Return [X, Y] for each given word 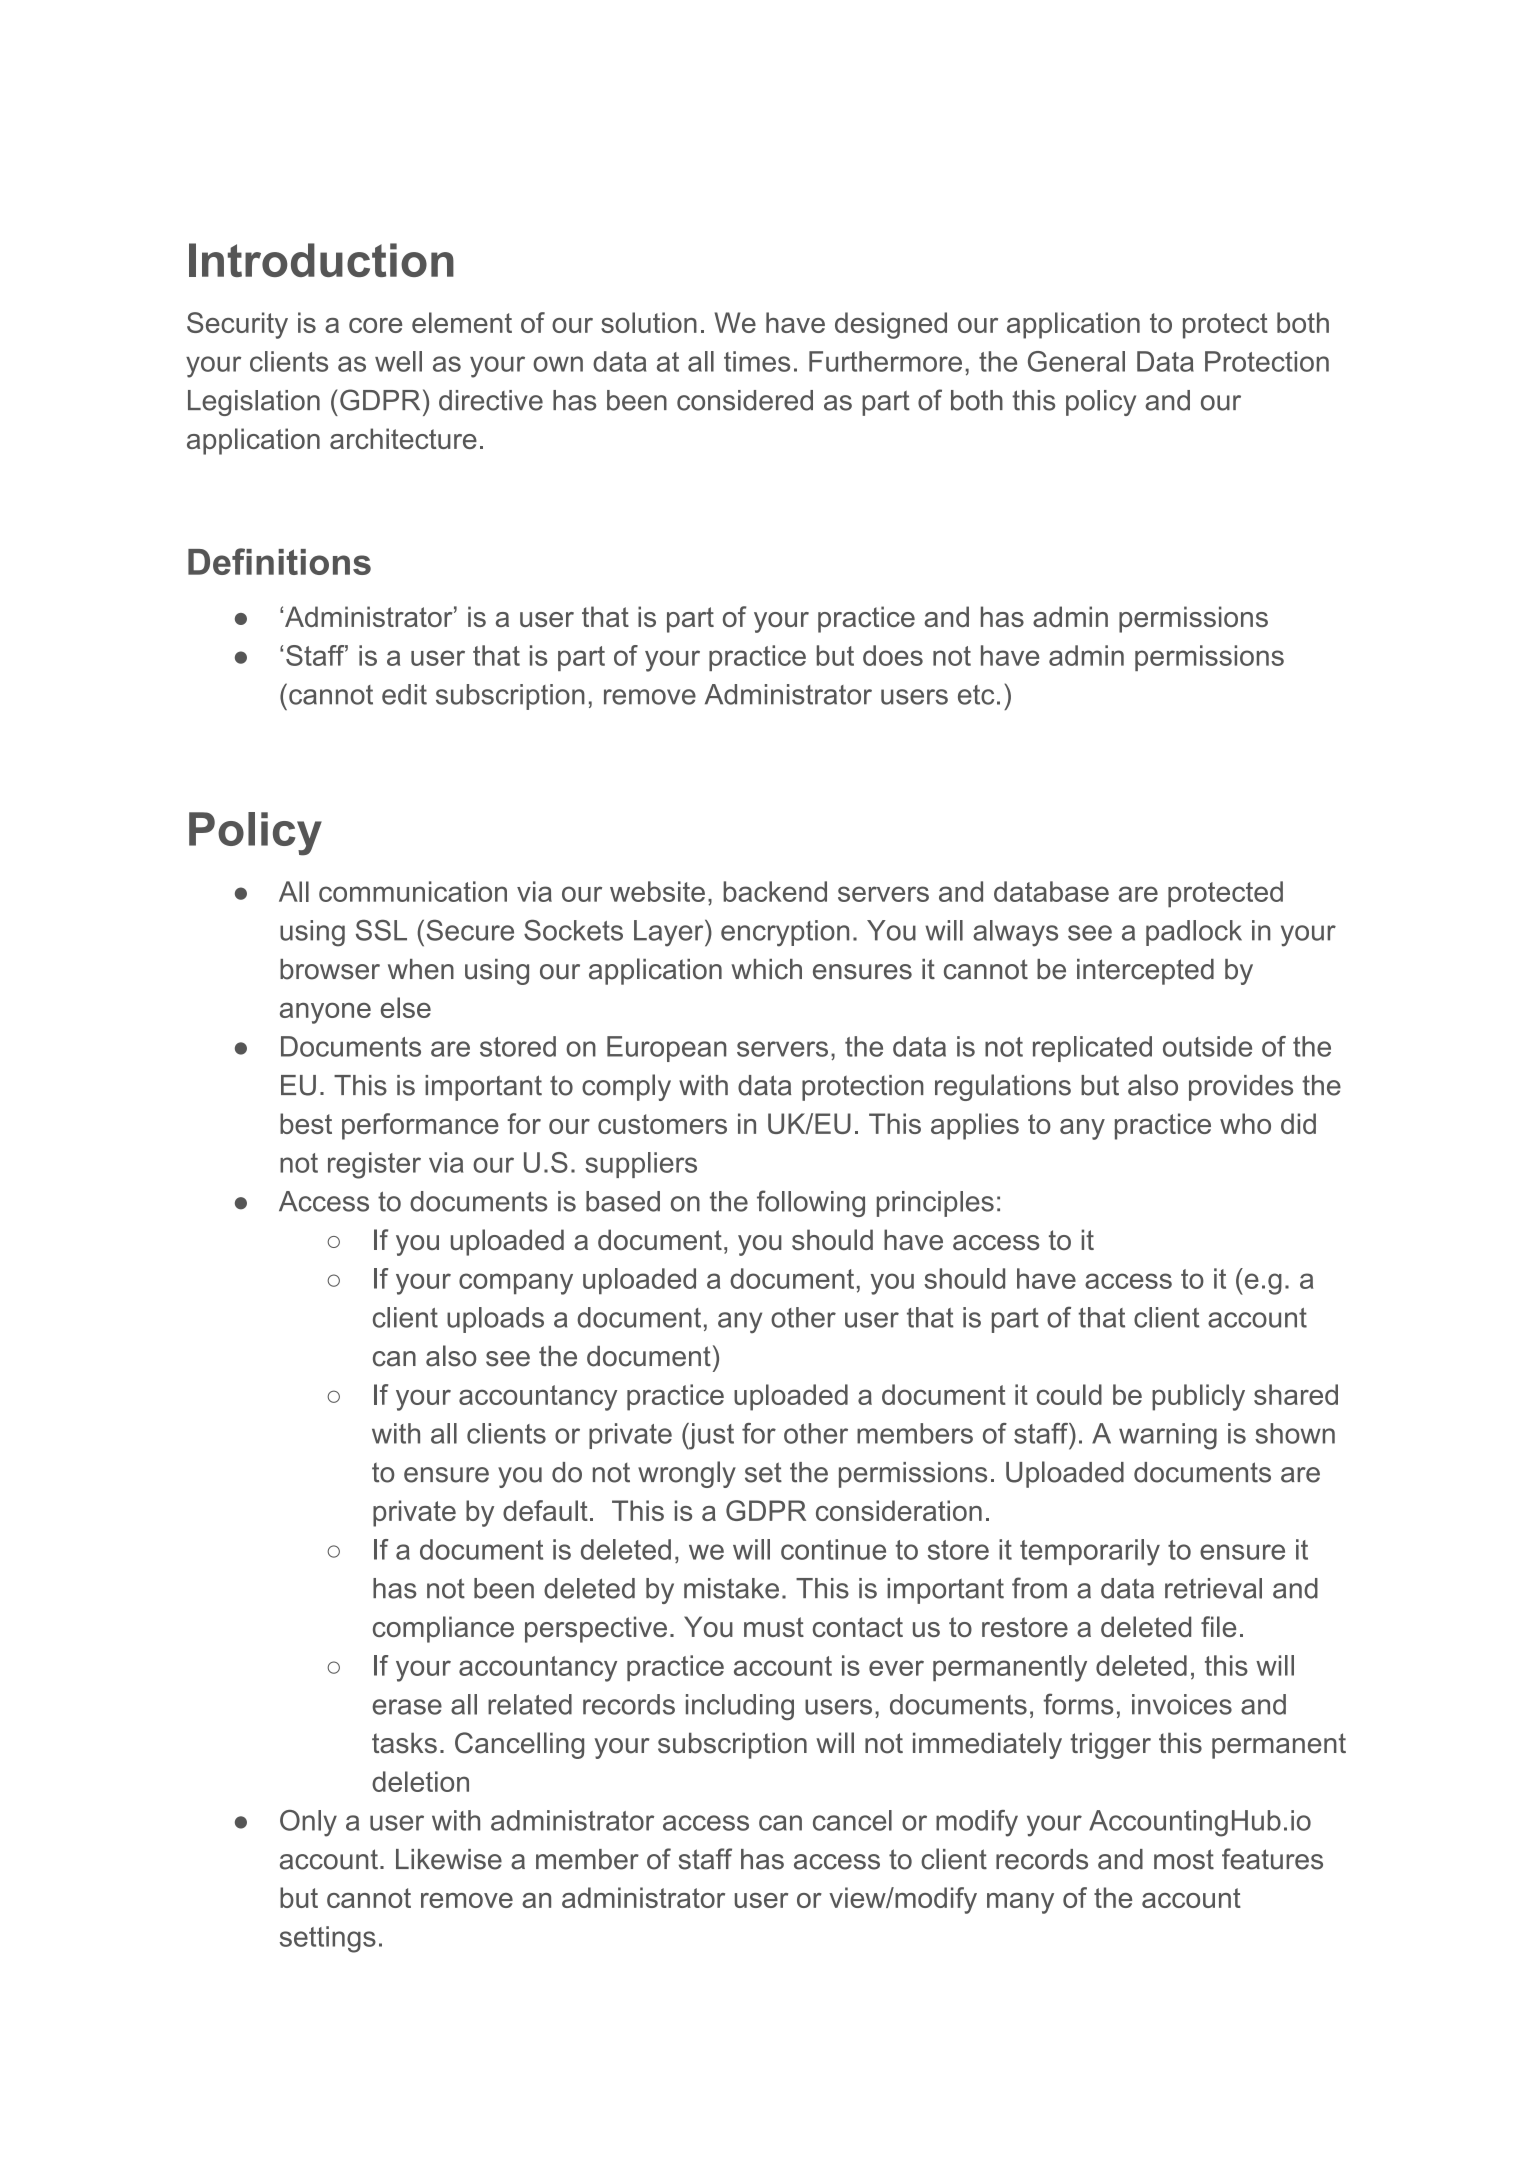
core [375, 325]
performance [420, 1126]
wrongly [687, 1474]
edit [404, 694]
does [893, 655]
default [545, 1510]
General [1076, 361]
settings [328, 1939]
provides [1241, 1088]
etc [976, 695]
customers [662, 1124]
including [740, 1707]
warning [1168, 1436]
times [757, 361]
